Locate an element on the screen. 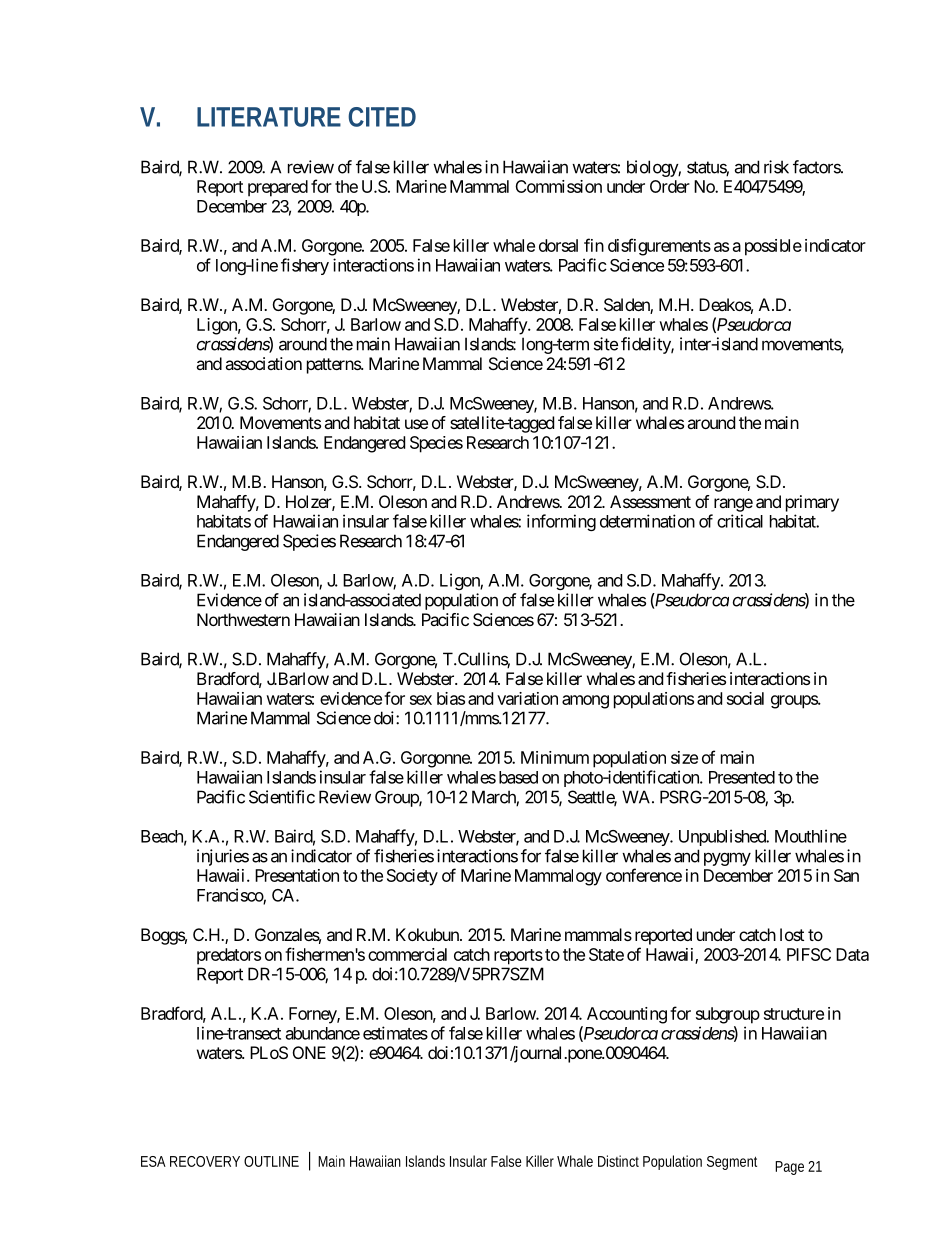  association is located at coordinates (263, 363).
